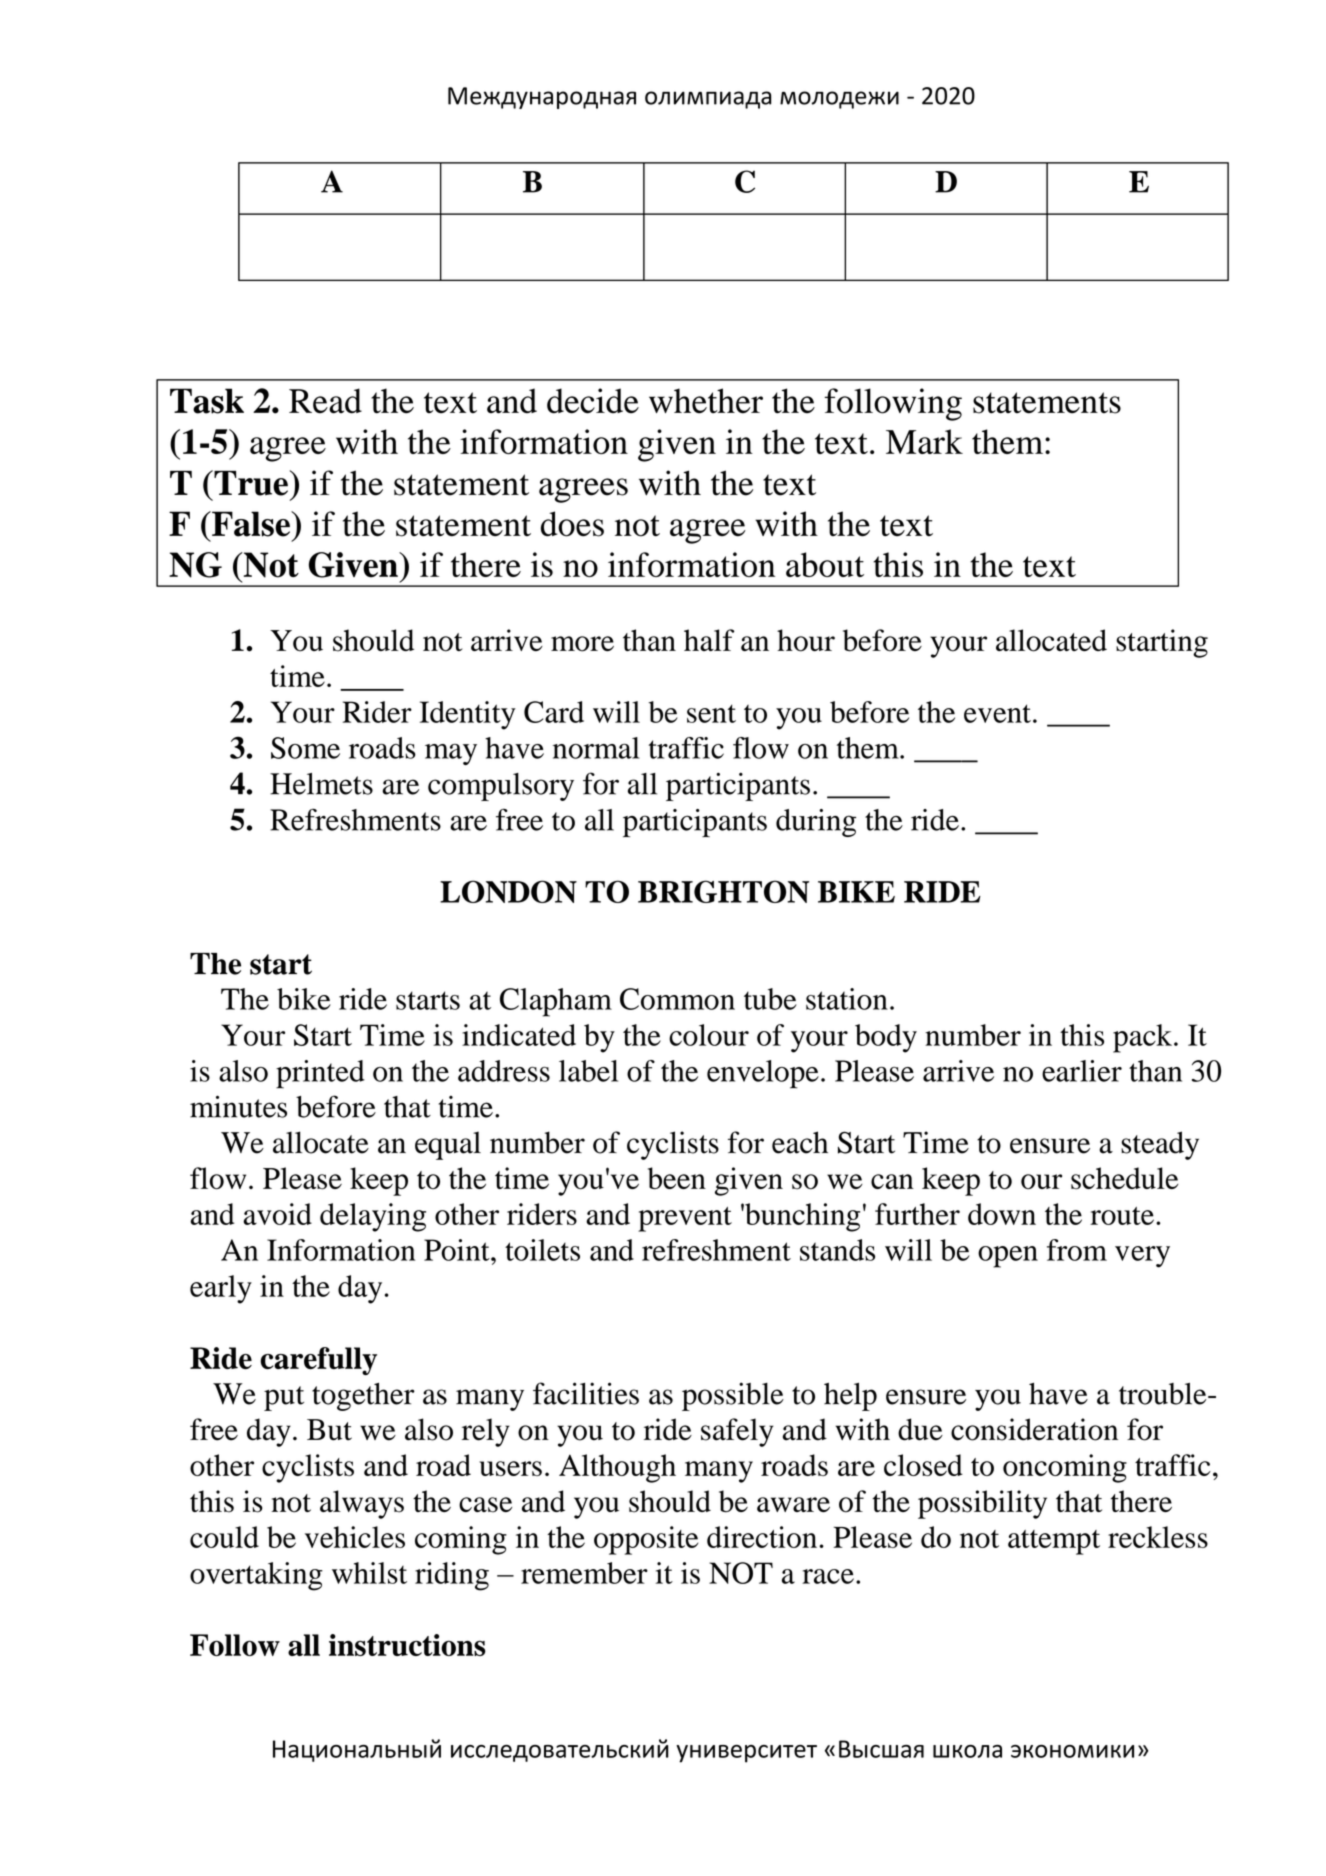 The image size is (1326, 1876). Describe the element at coordinates (325, 401) in the page. I see `Read` at that location.
